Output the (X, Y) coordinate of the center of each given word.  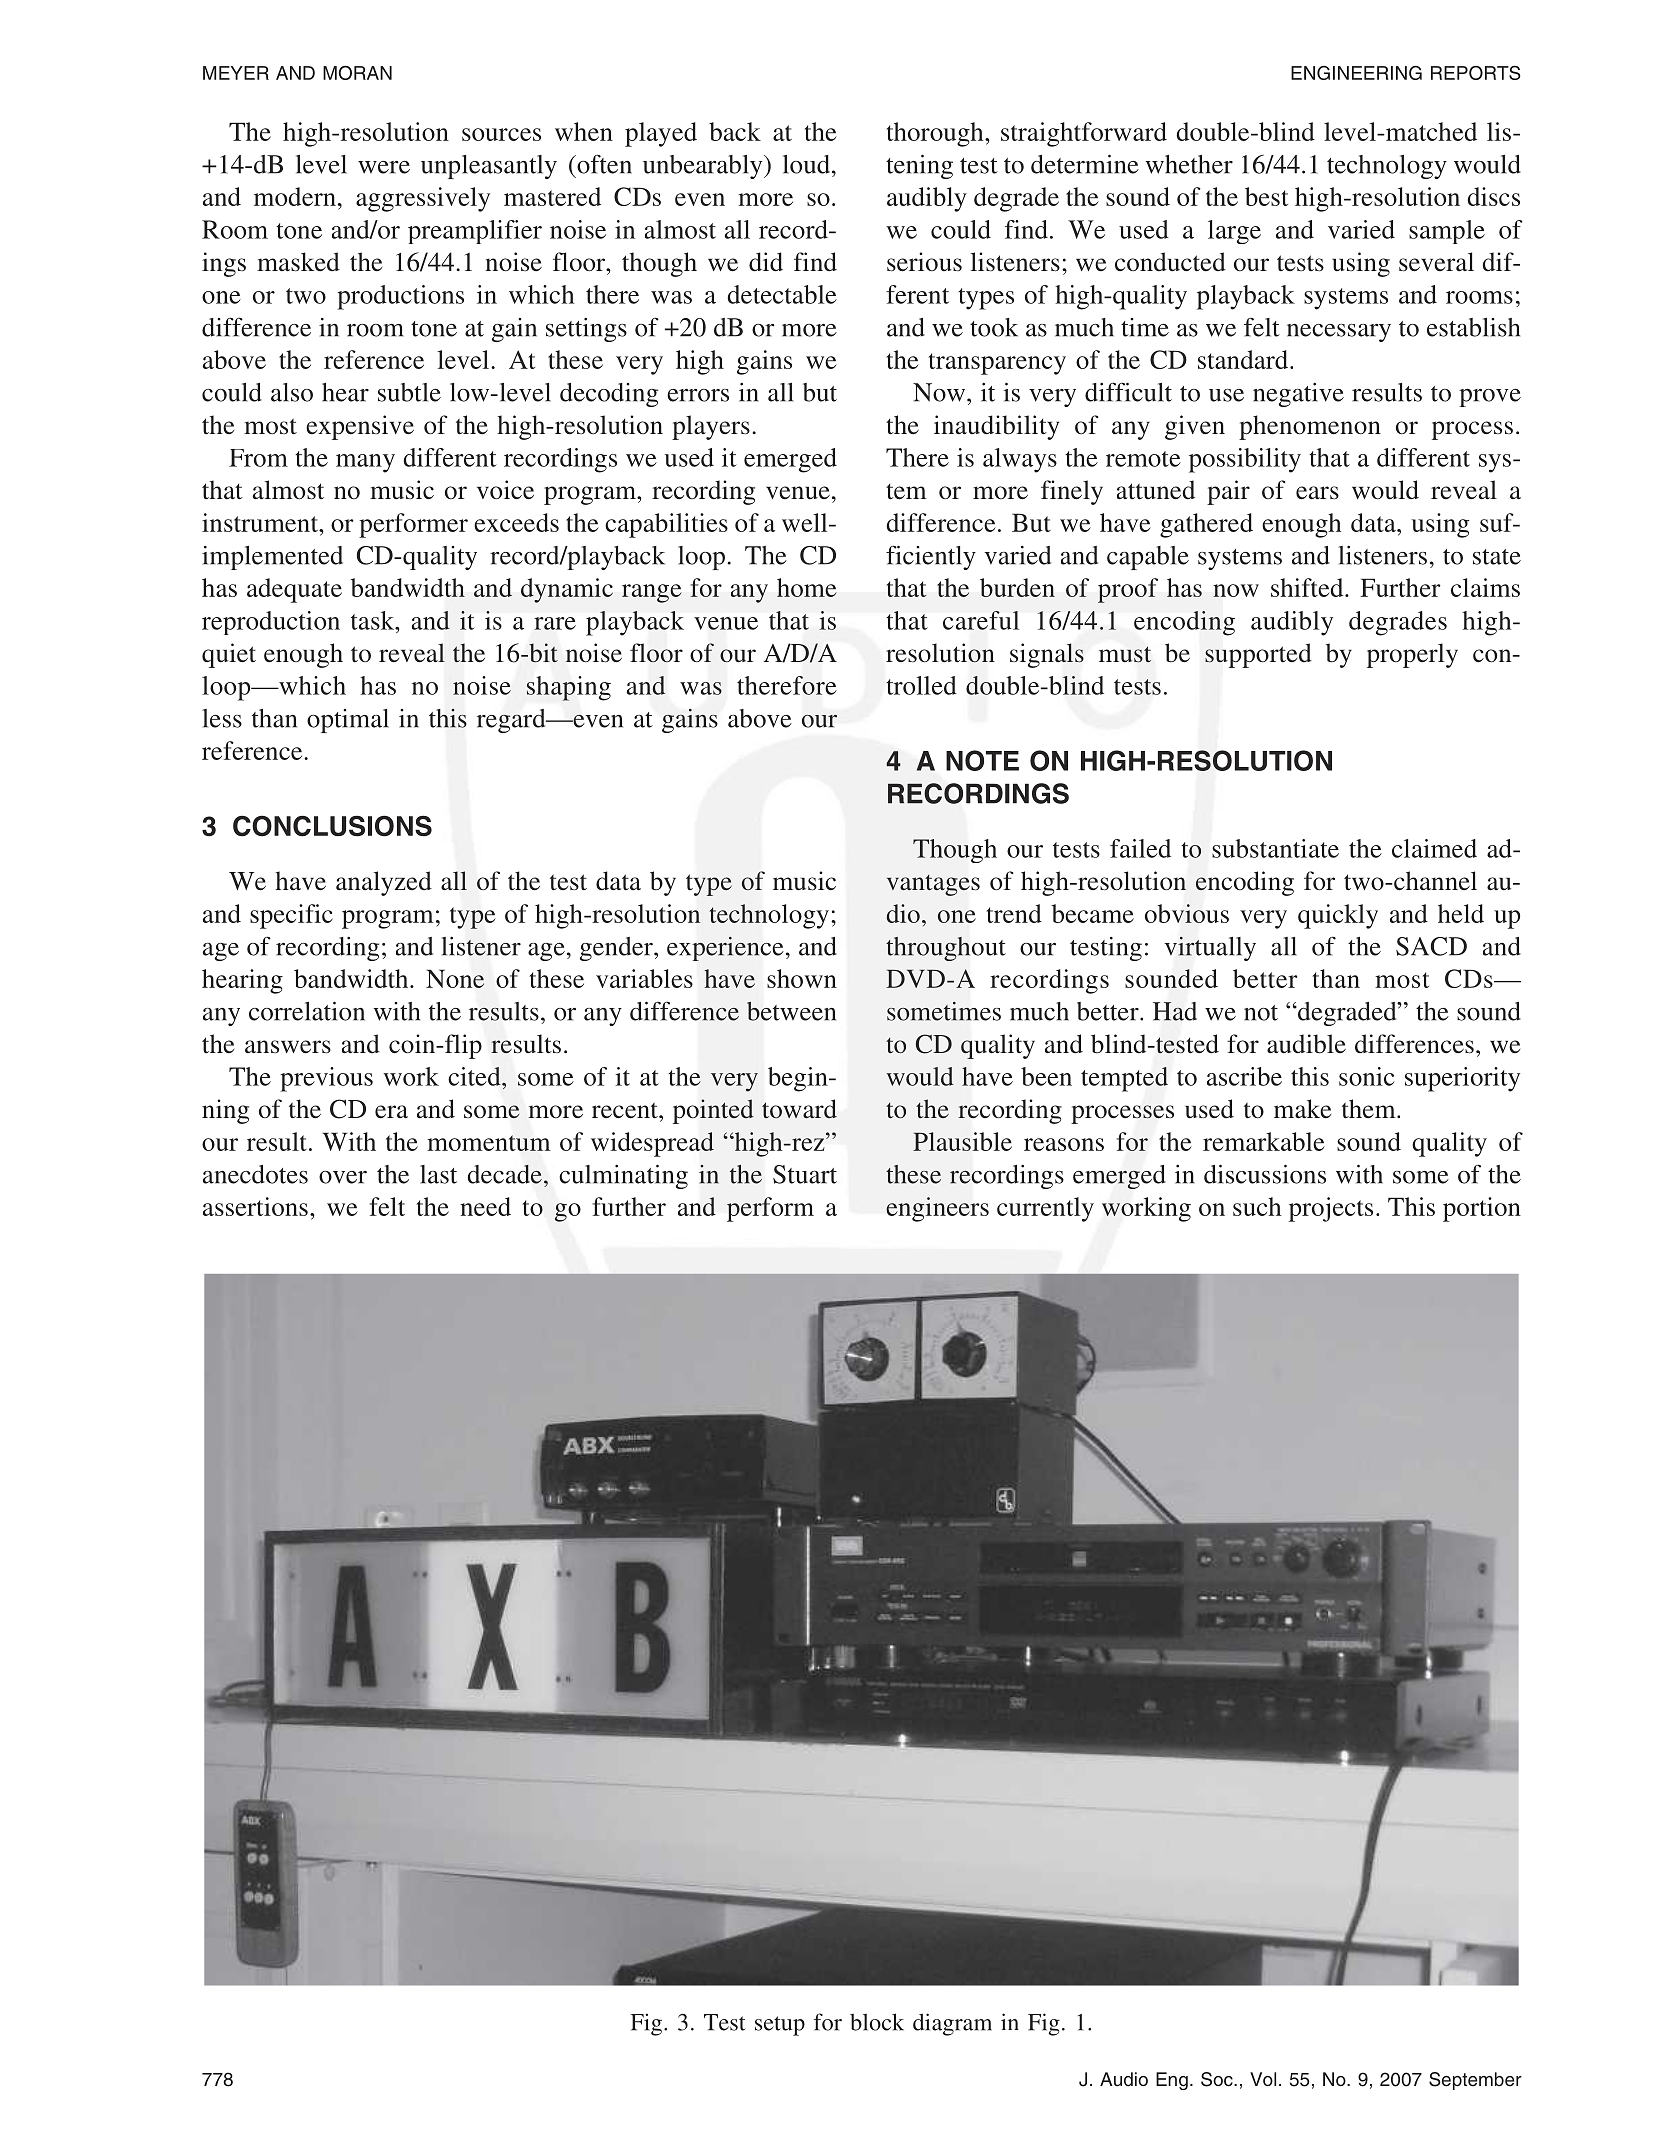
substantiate (1275, 848)
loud (808, 164)
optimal (348, 721)
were (384, 167)
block (877, 2022)
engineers (937, 1209)
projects (1331, 1209)
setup (780, 2026)
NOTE (982, 760)
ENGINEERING (1356, 73)
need (485, 1206)
